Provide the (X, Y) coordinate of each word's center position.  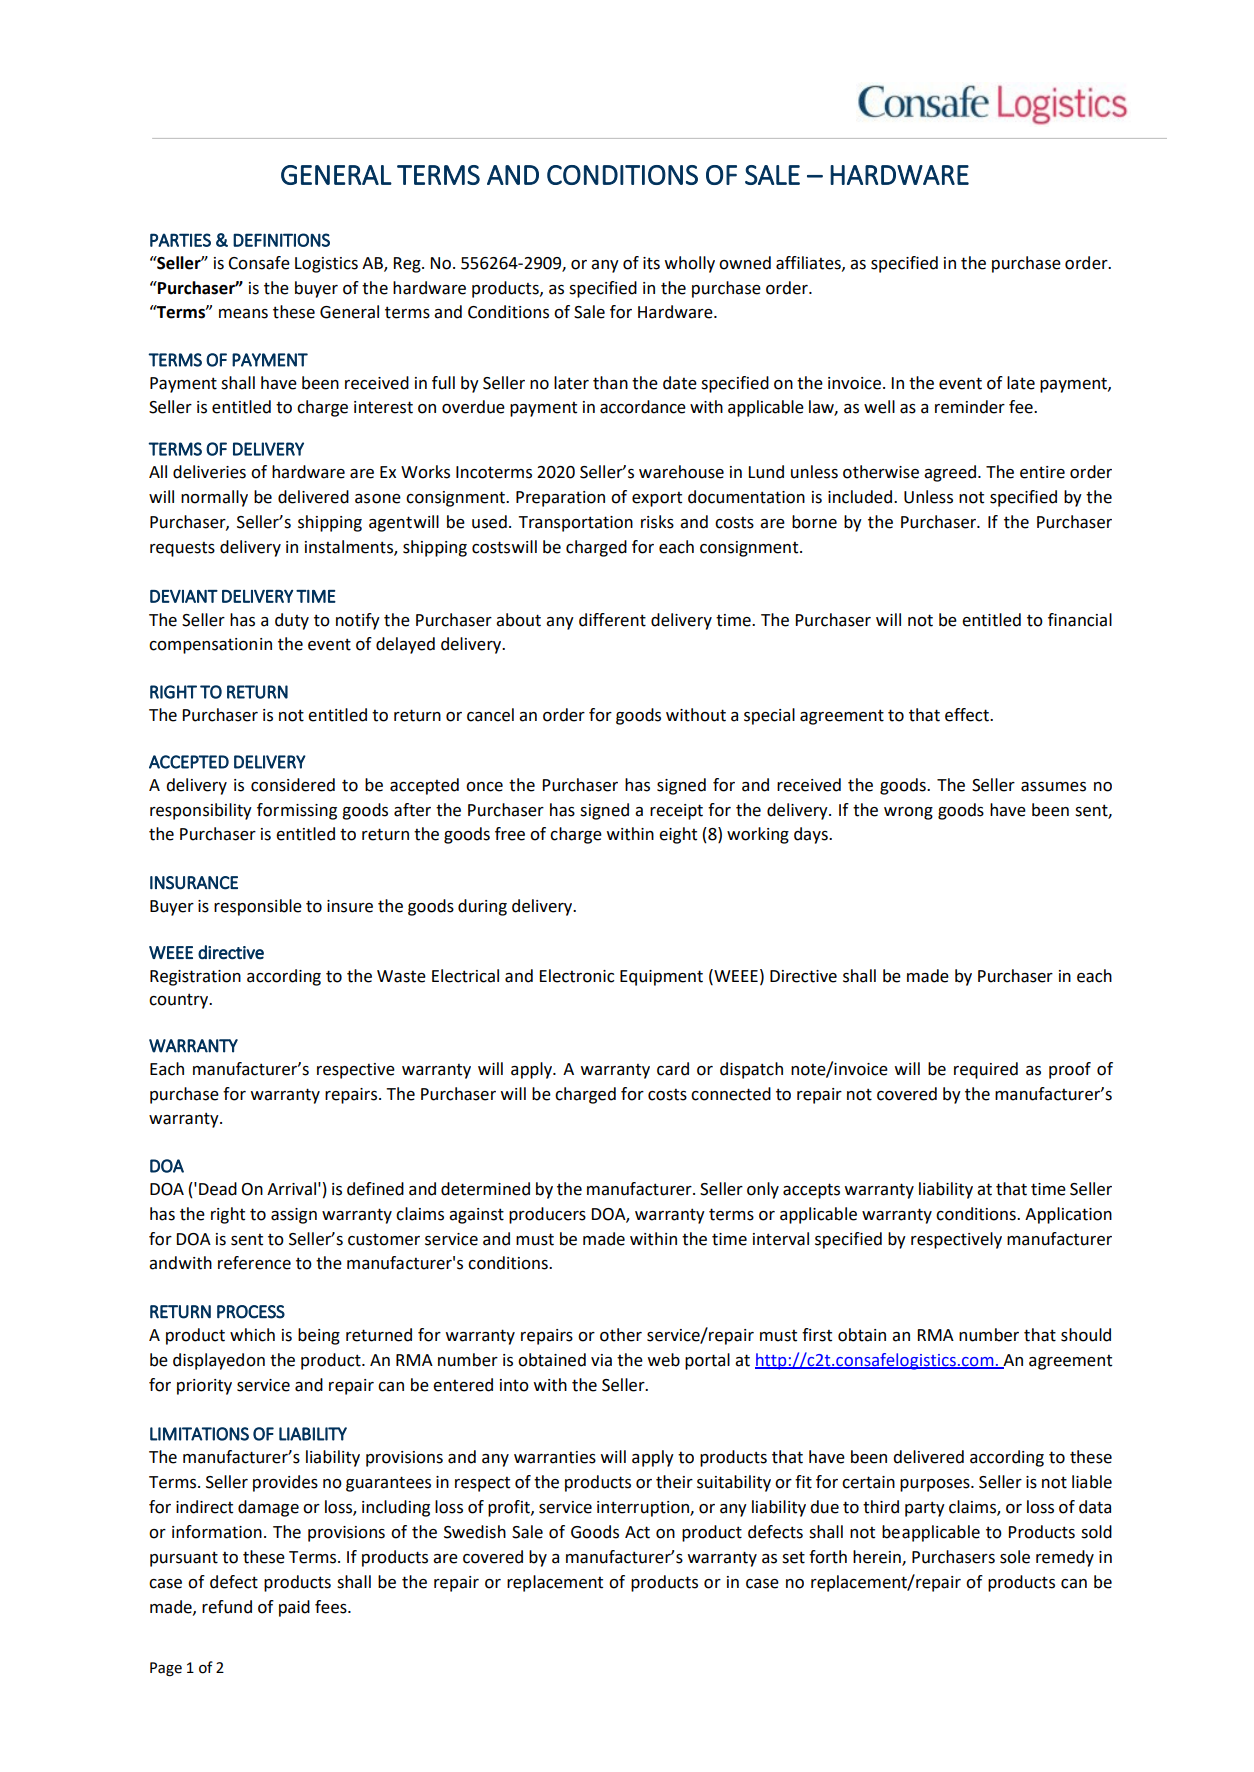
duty (292, 621)
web (664, 1360)
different (612, 620)
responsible (258, 907)
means (243, 314)
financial (1080, 620)
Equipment (661, 978)
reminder (970, 407)
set (793, 1557)
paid (294, 1608)
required (986, 1070)
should (1086, 1335)
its (651, 263)
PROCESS (251, 1312)
